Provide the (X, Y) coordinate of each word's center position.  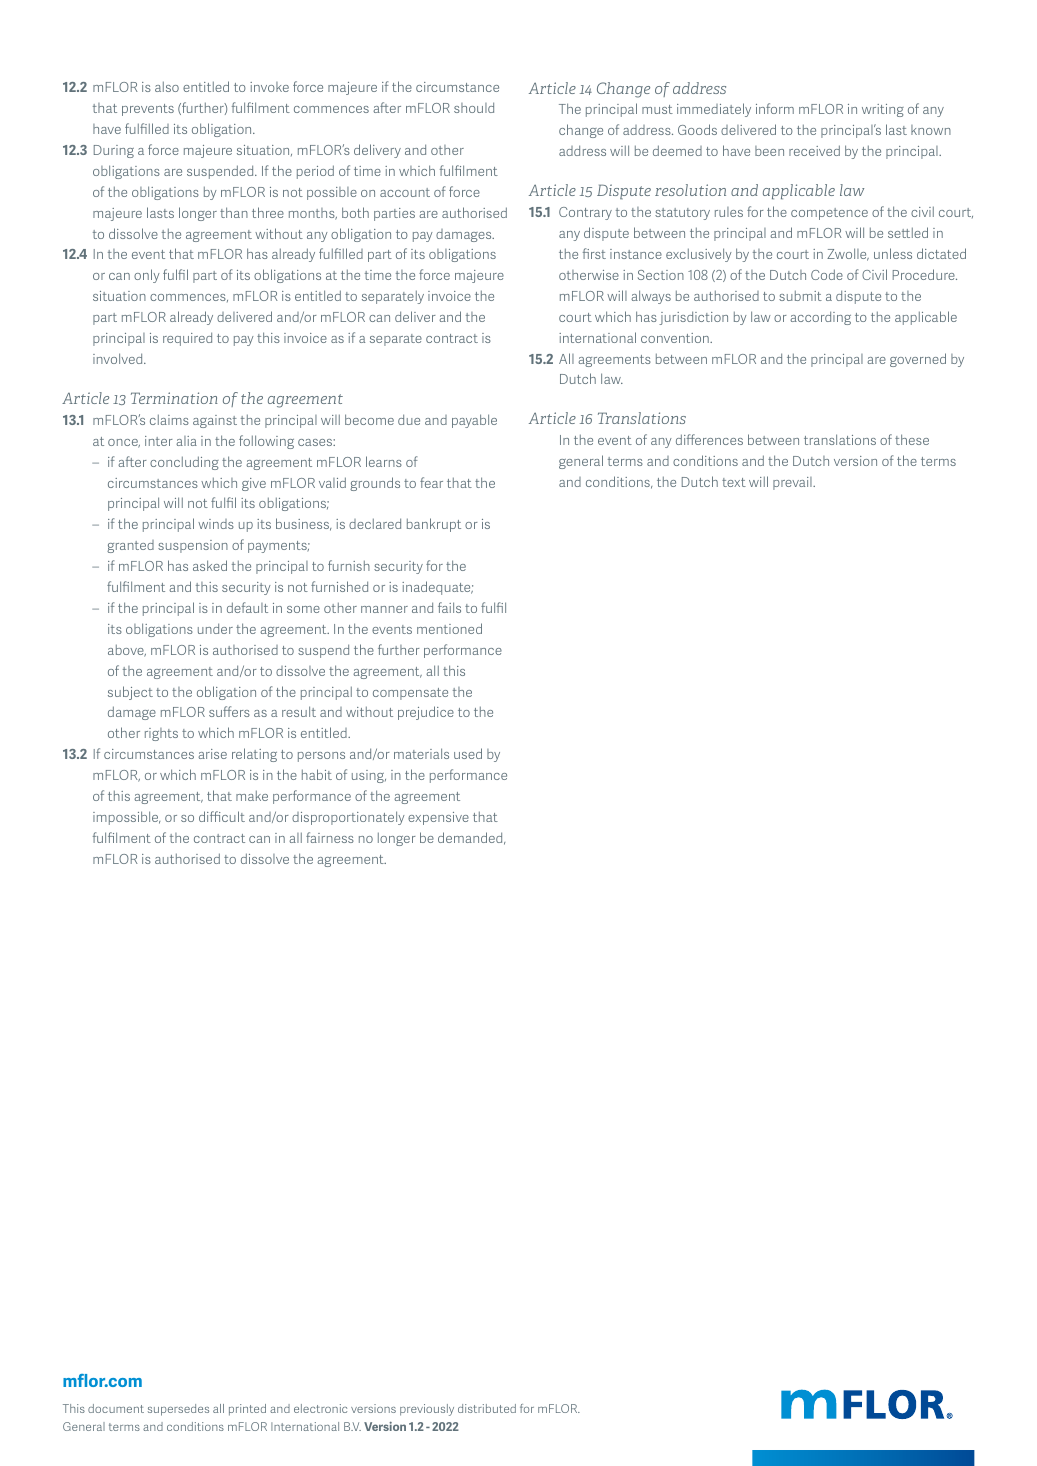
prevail (793, 483)
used (468, 753)
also (167, 86)
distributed (487, 1408)
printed (247, 1410)
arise (212, 754)
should (474, 107)
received (814, 150)
